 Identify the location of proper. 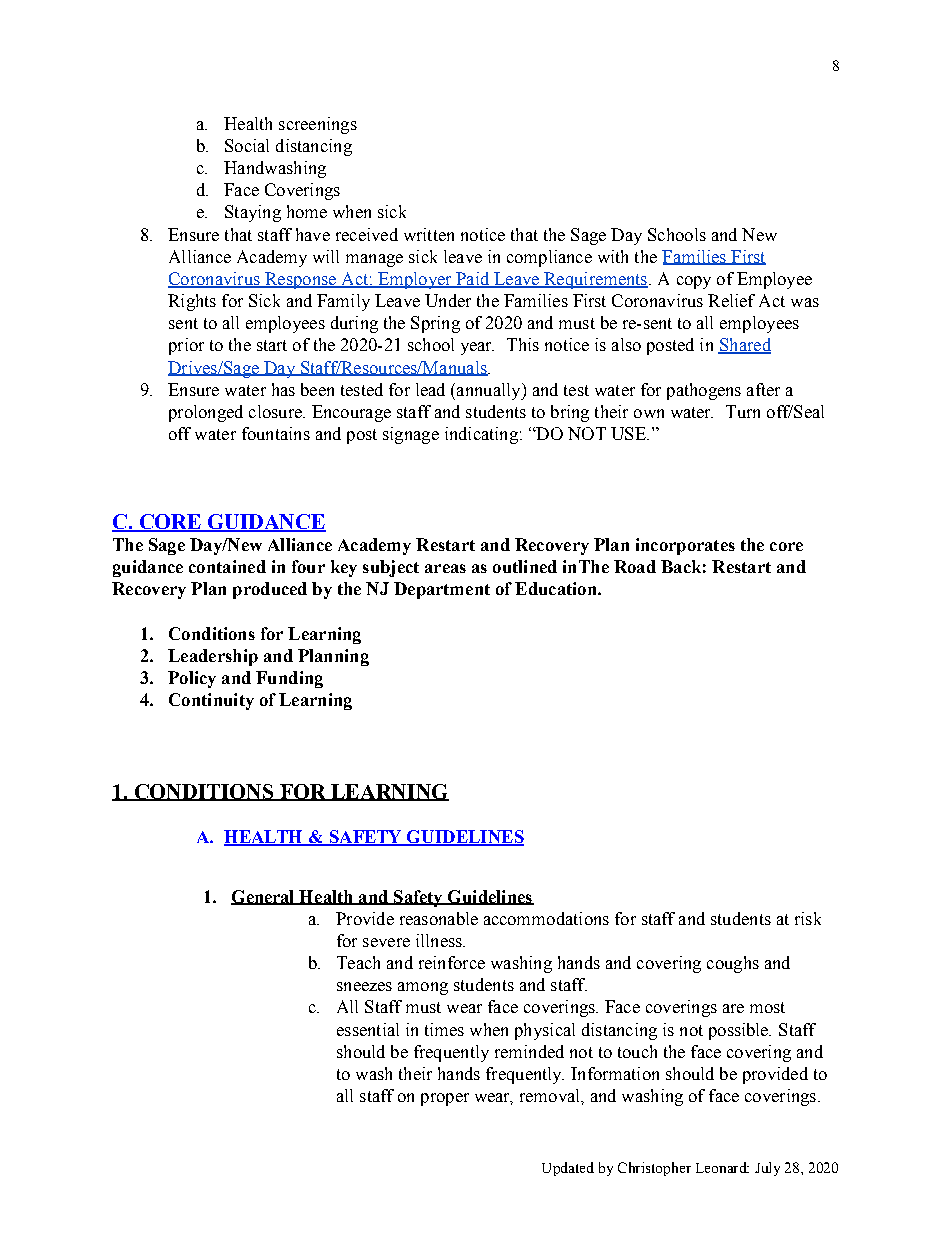
(445, 1099).
